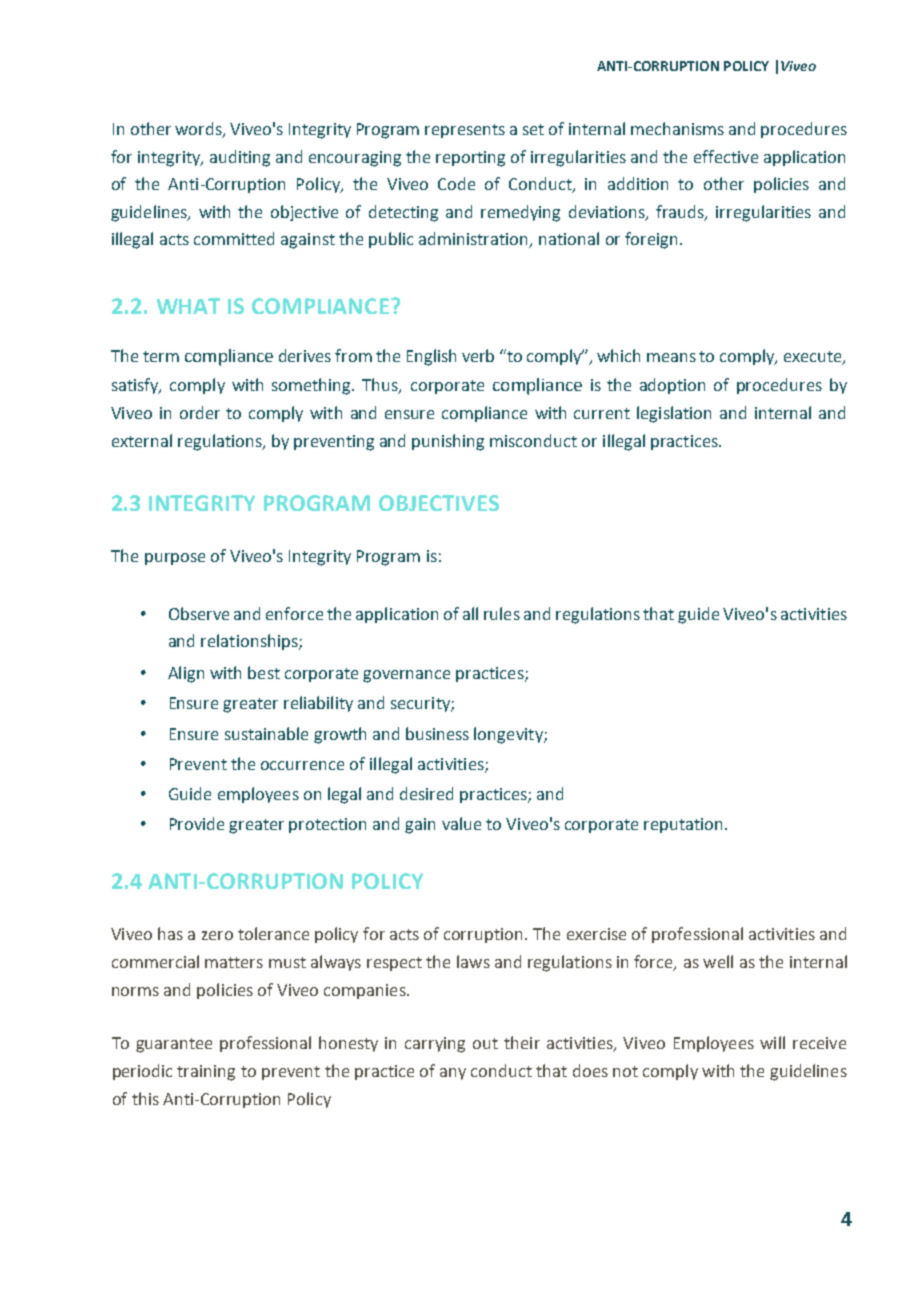 The width and height of the page is (924, 1308). Describe the element at coordinates (453, 1074) in the page. I see `any` at that location.
